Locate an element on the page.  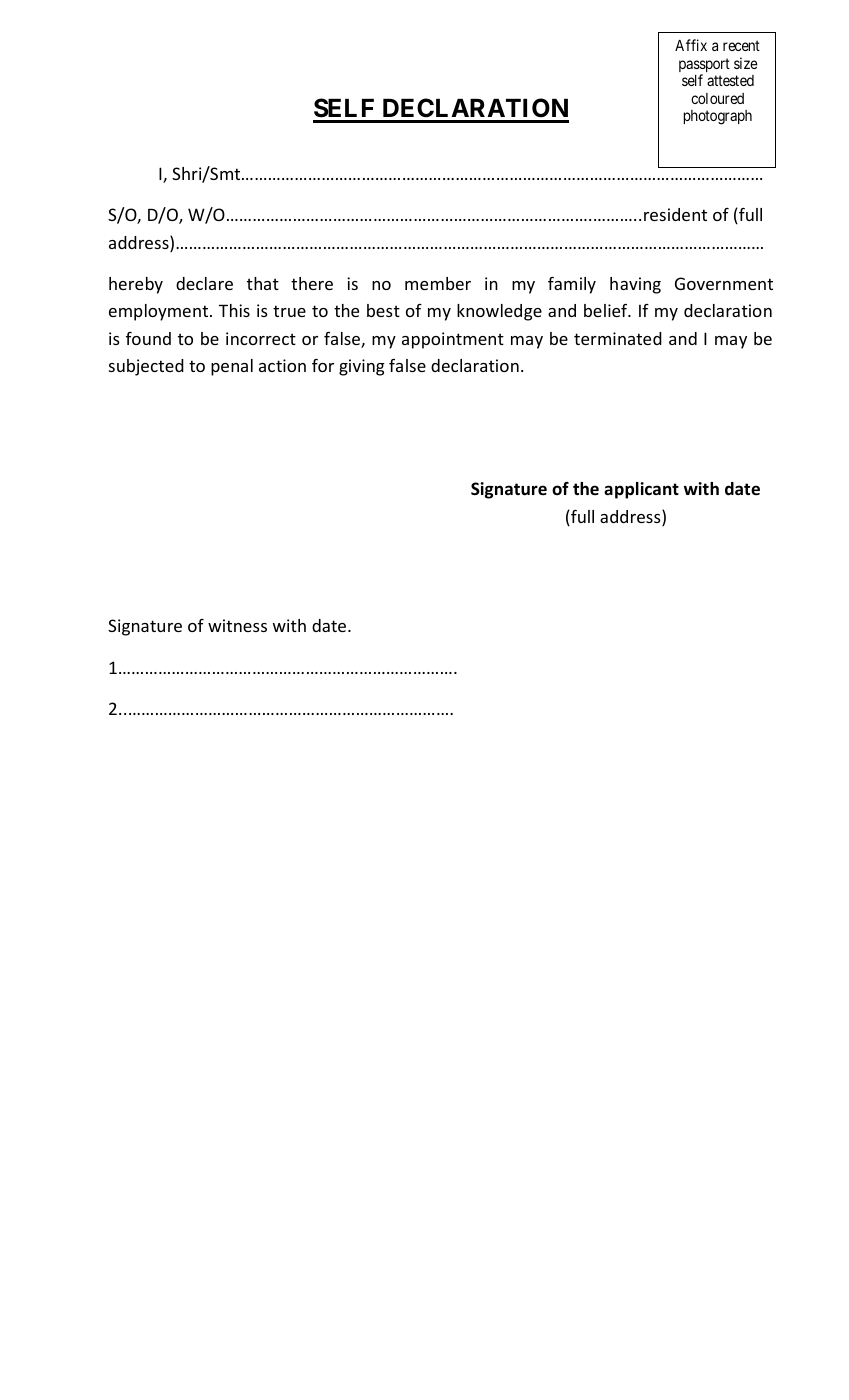
This is located at coordinates (234, 310).
